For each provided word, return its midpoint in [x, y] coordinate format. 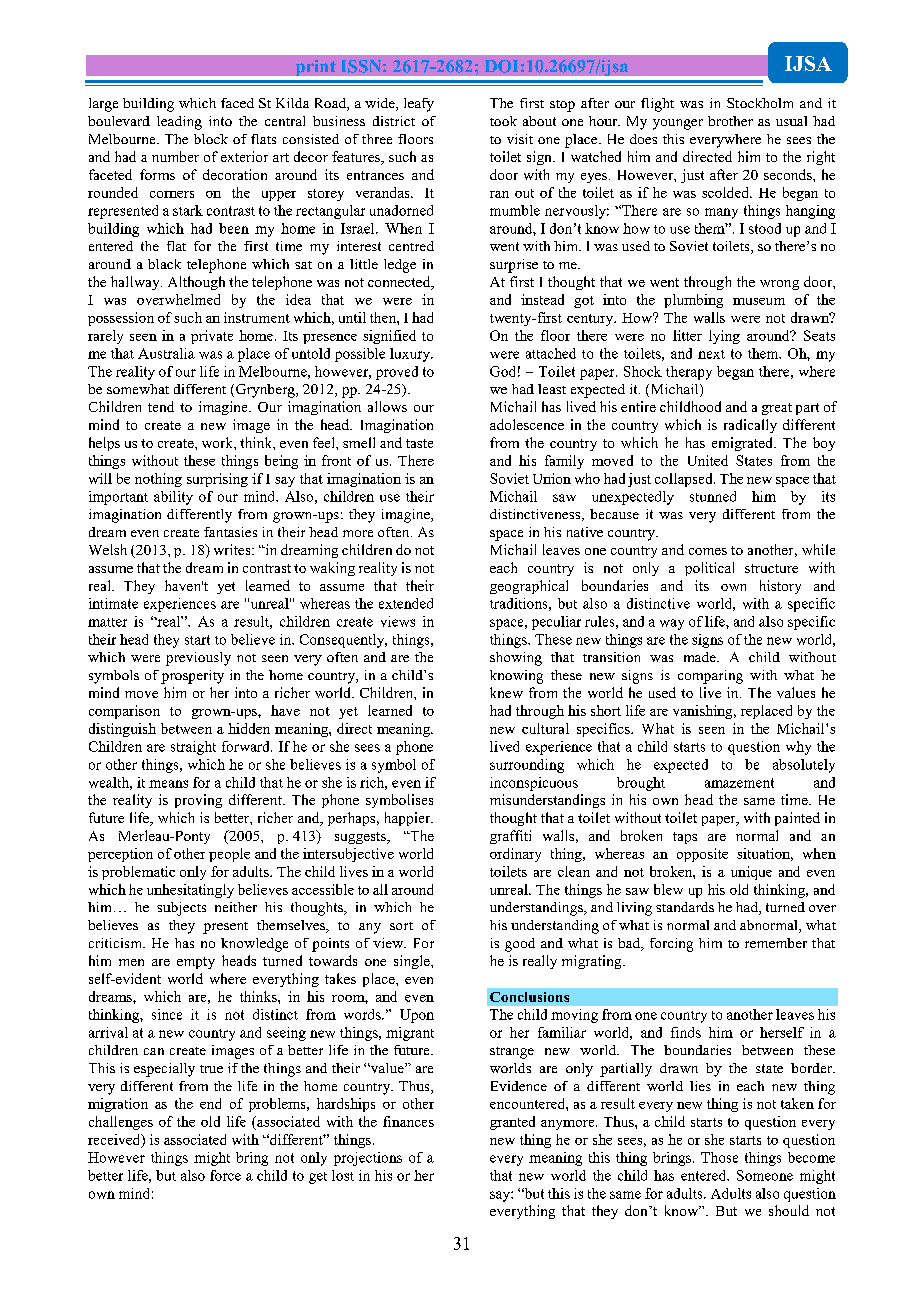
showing [516, 659]
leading [179, 123]
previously [198, 659]
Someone [765, 1175]
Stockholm [760, 103]
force [225, 1175]
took [503, 121]
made [701, 657]
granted [512, 1123]
